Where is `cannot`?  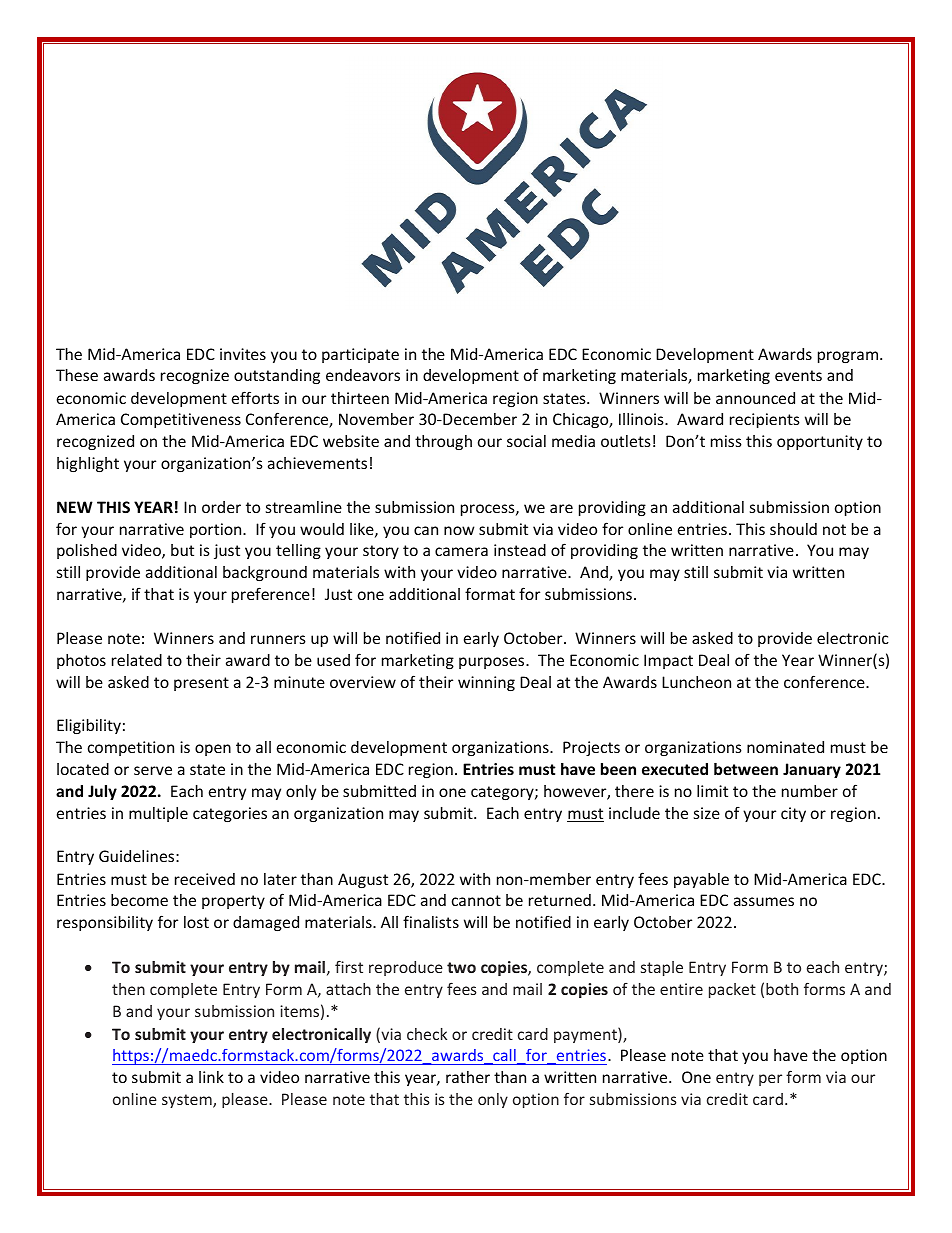
cannot is located at coordinates (476, 900).
